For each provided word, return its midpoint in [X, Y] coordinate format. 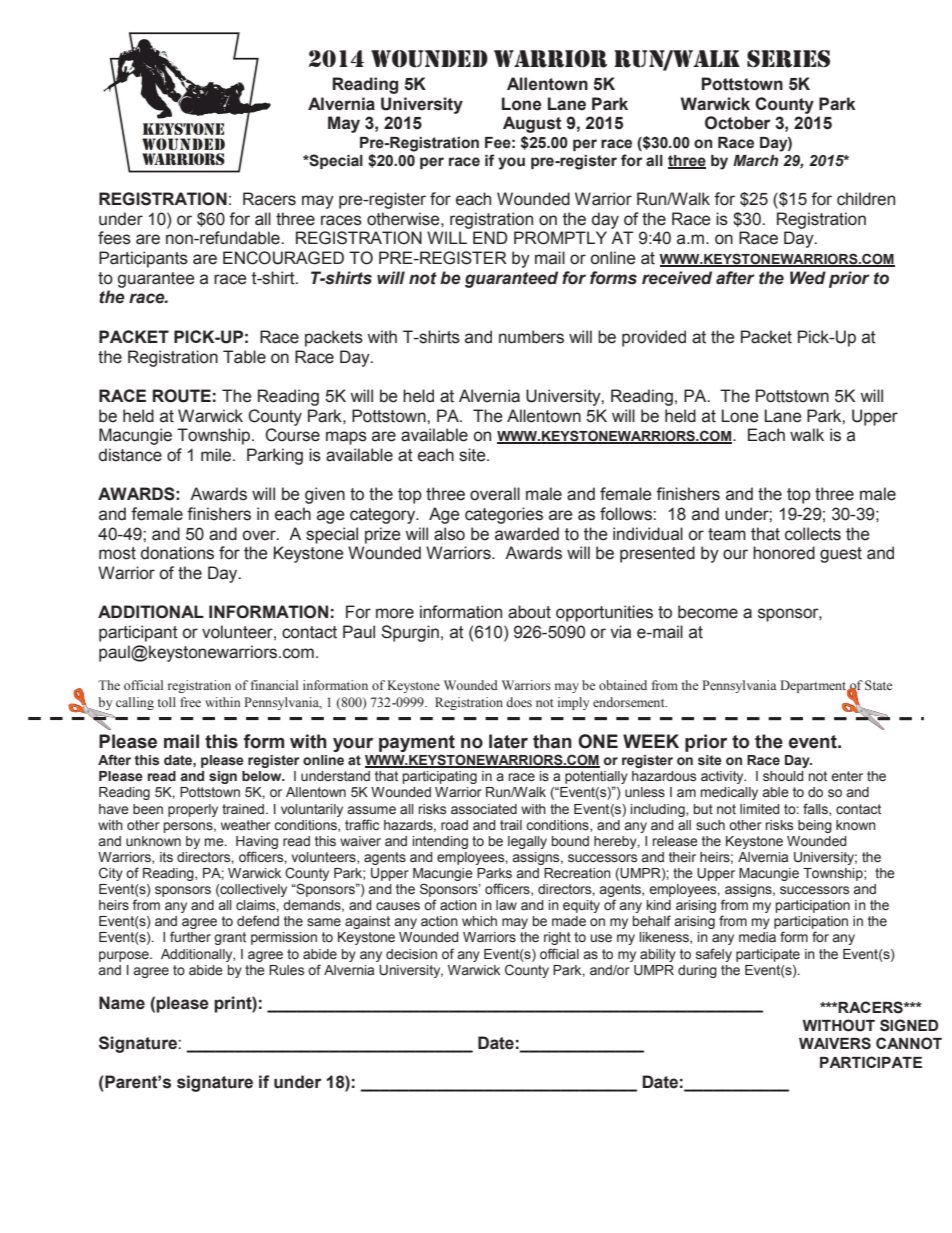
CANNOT [909, 1043]
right [557, 938]
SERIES [788, 59]
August [532, 124]
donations [177, 553]
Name [122, 1003]
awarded [527, 534]
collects [813, 534]
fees [114, 238]
